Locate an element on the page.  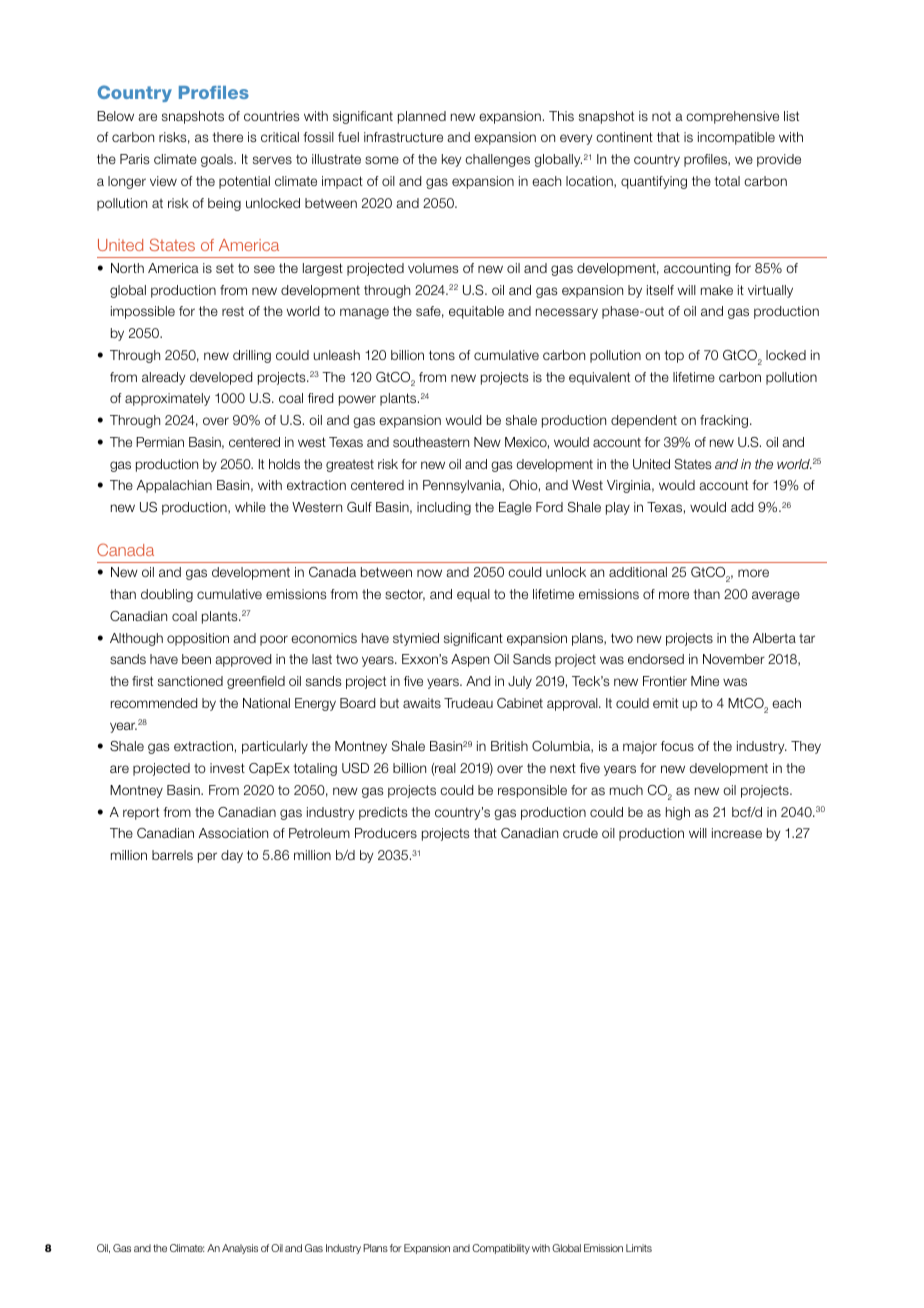
incompatible is located at coordinates (736, 138).
